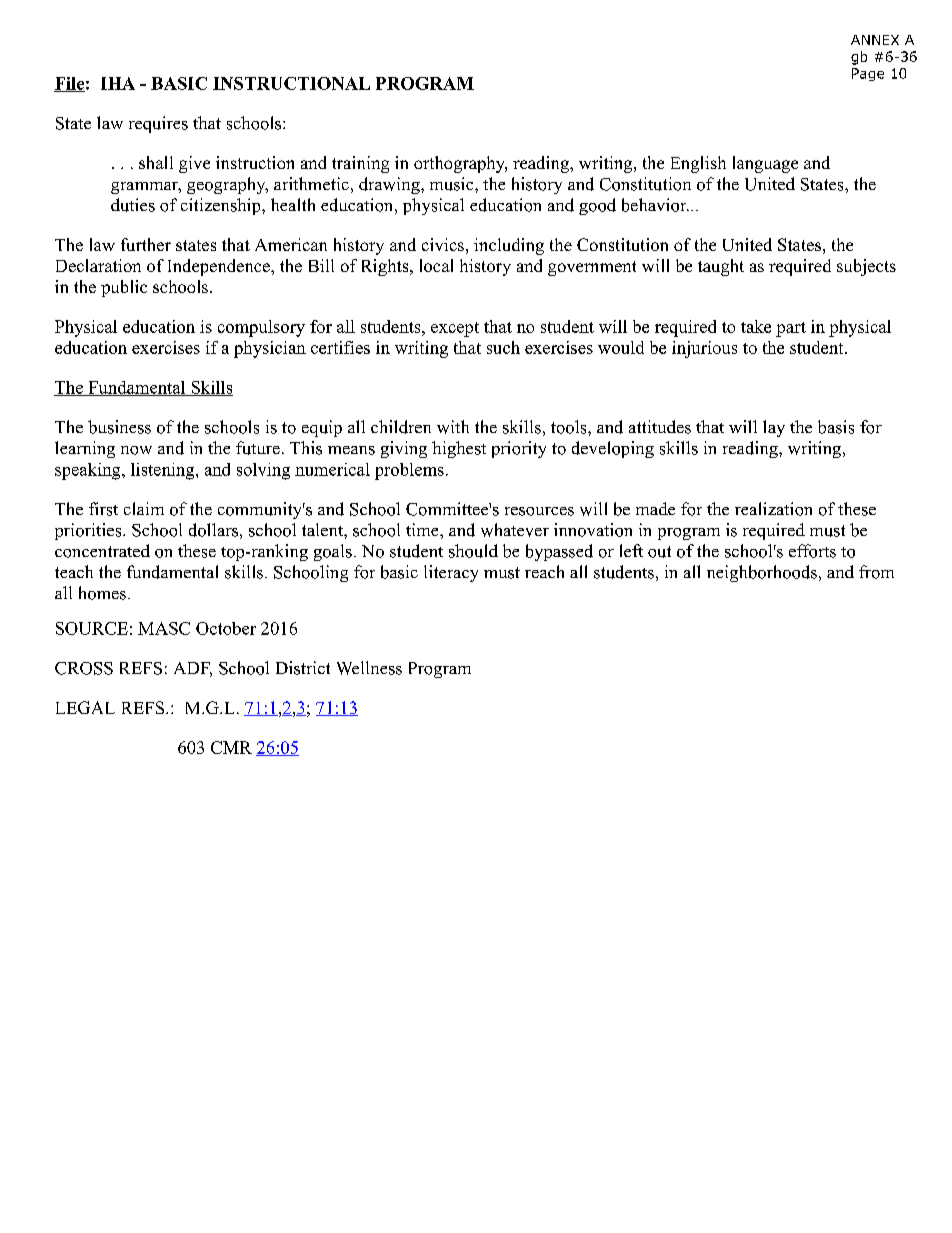  Describe the element at coordinates (231, 747) in the screenshot. I see `CMR` at that location.
